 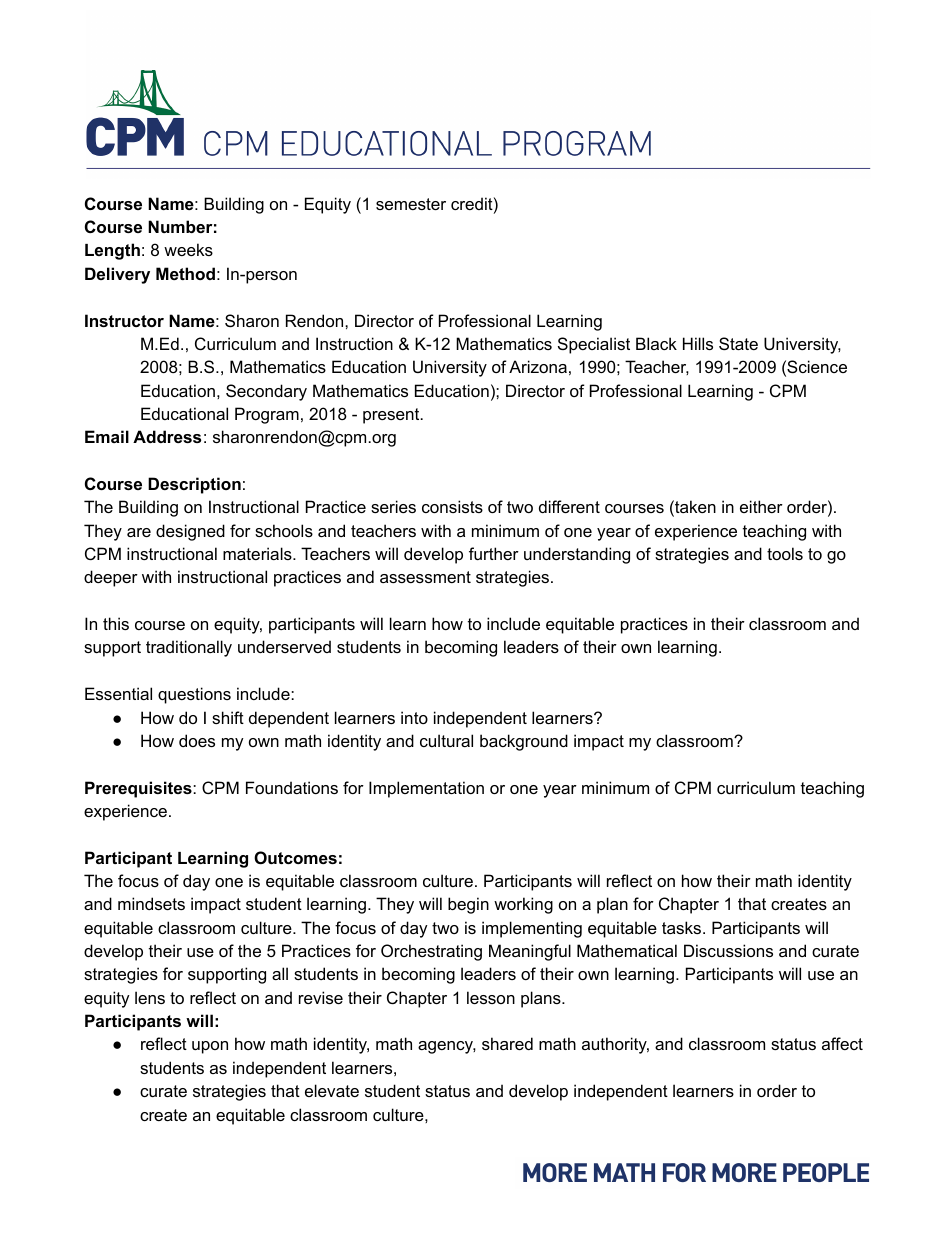 I want to click on cultural, so click(x=446, y=740).
